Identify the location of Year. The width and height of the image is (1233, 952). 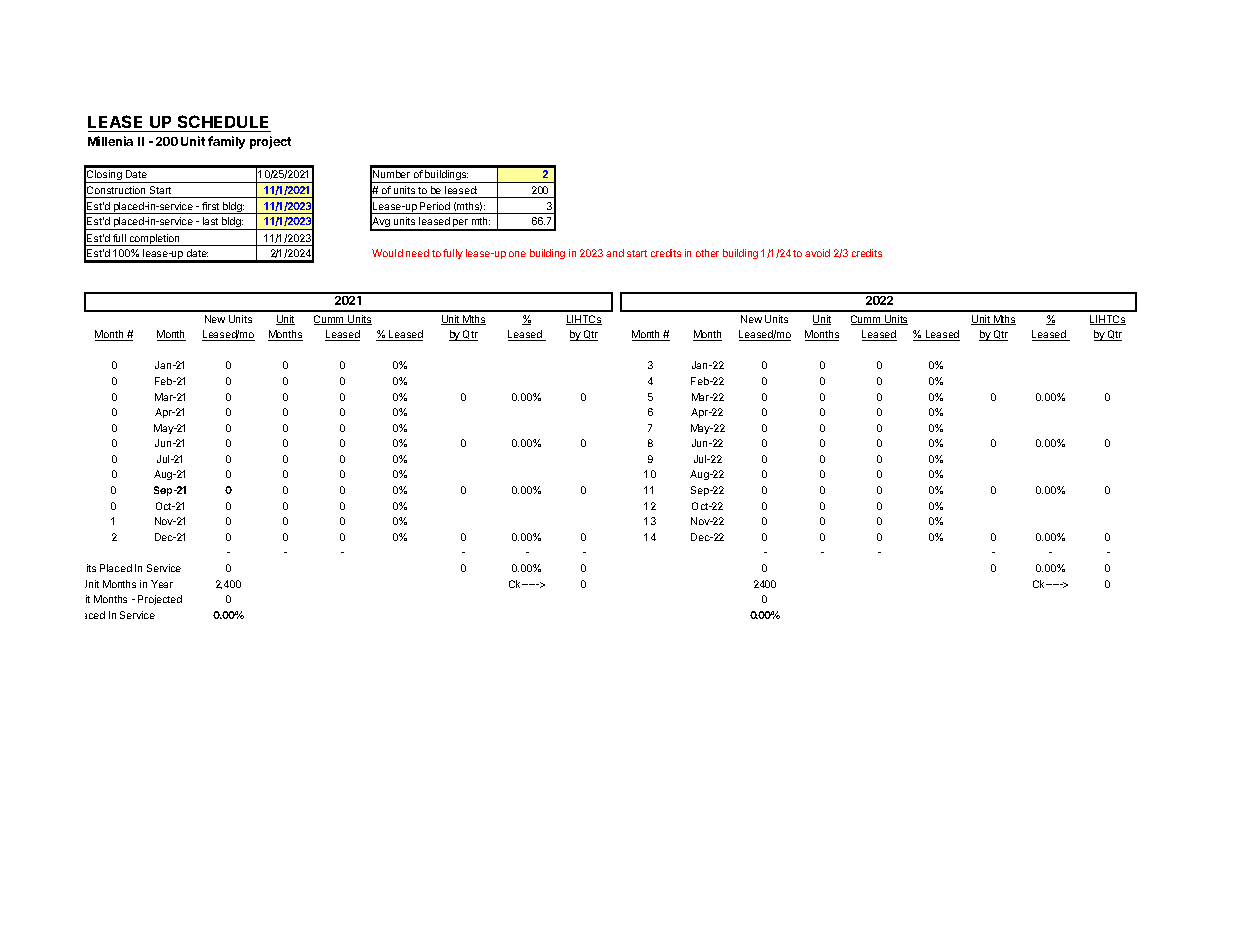
(162, 584).
